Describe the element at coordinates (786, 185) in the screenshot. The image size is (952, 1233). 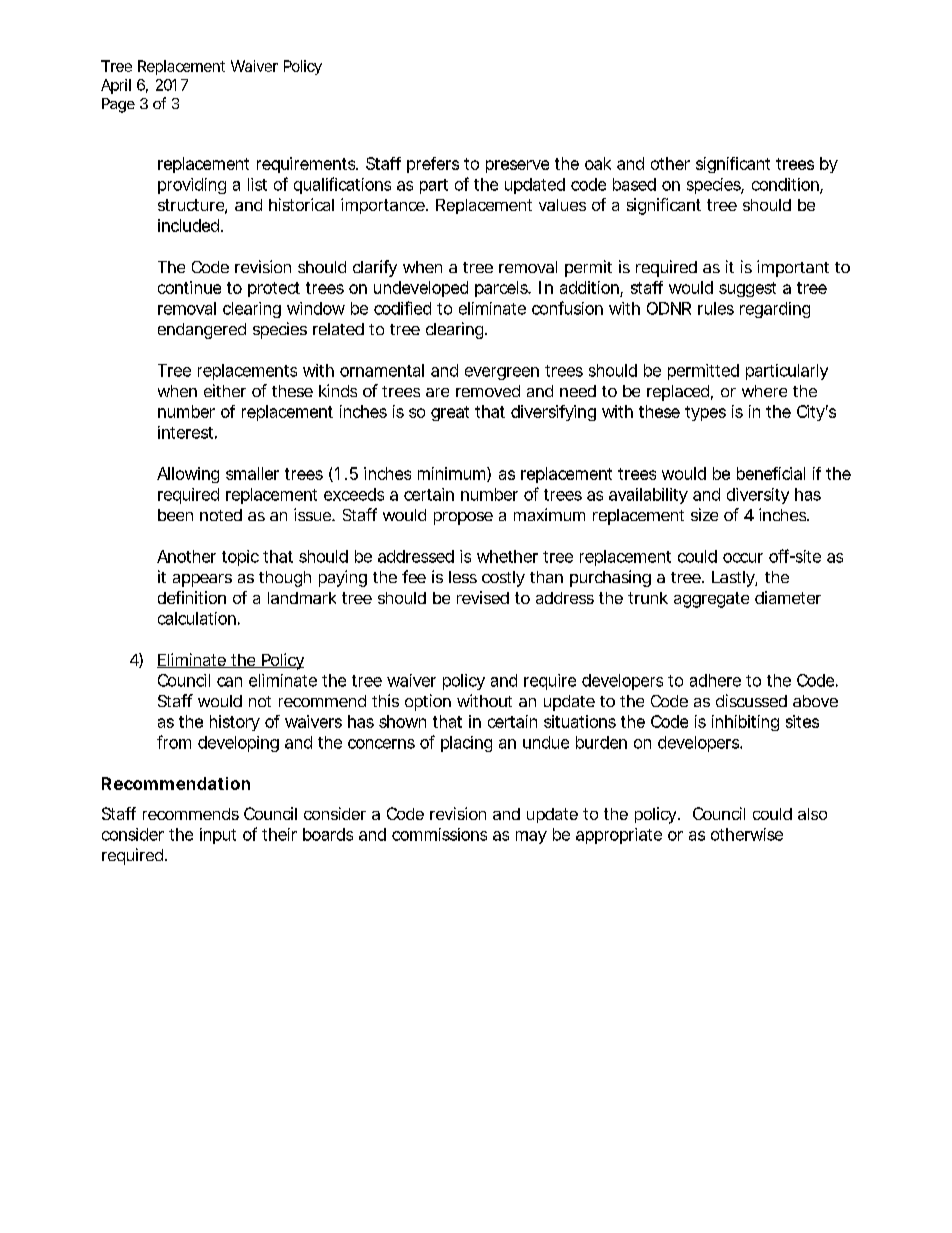
I see `condition` at that location.
